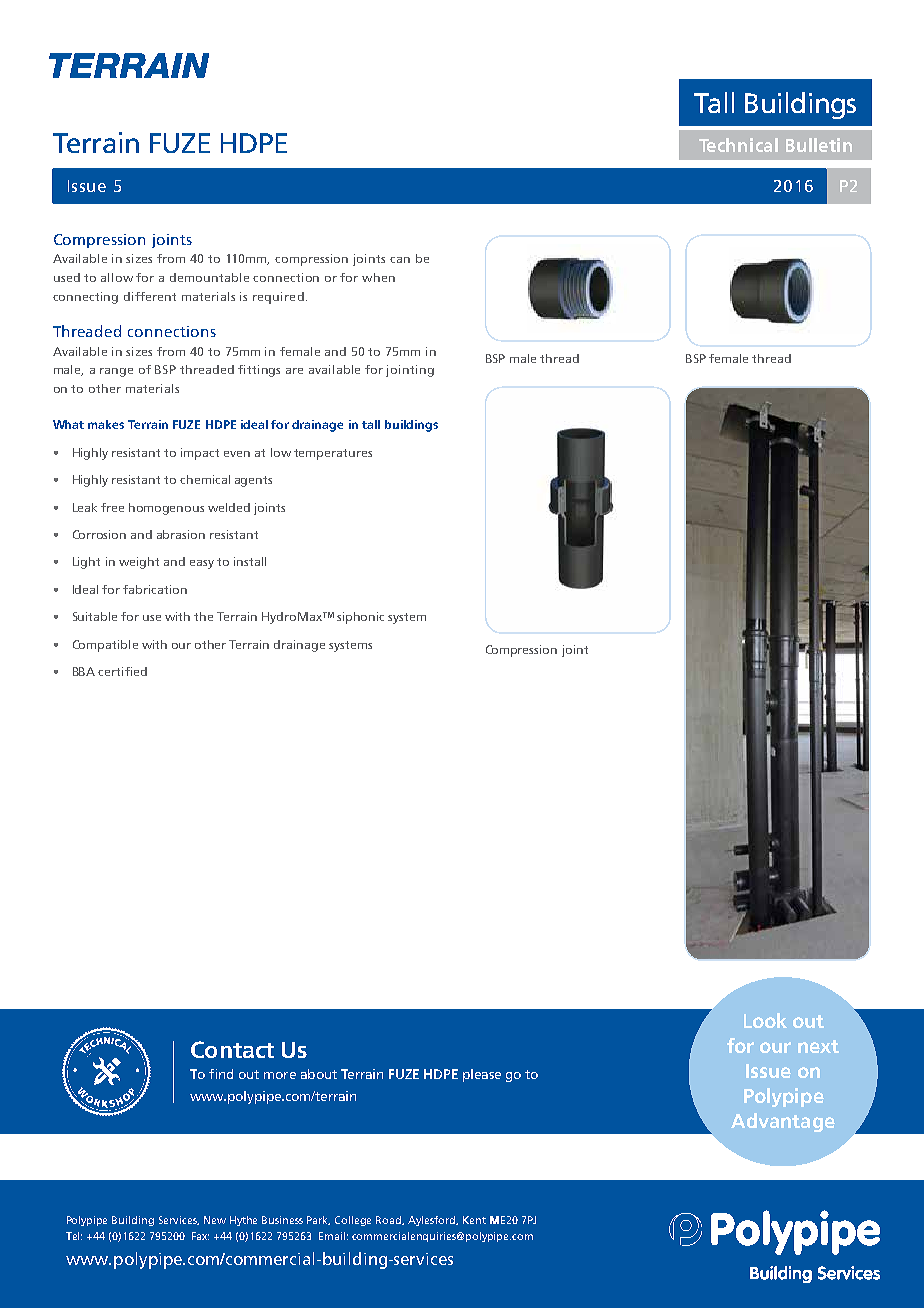  Describe the element at coordinates (783, 1122) in the page. I see `Advantage` at that location.
